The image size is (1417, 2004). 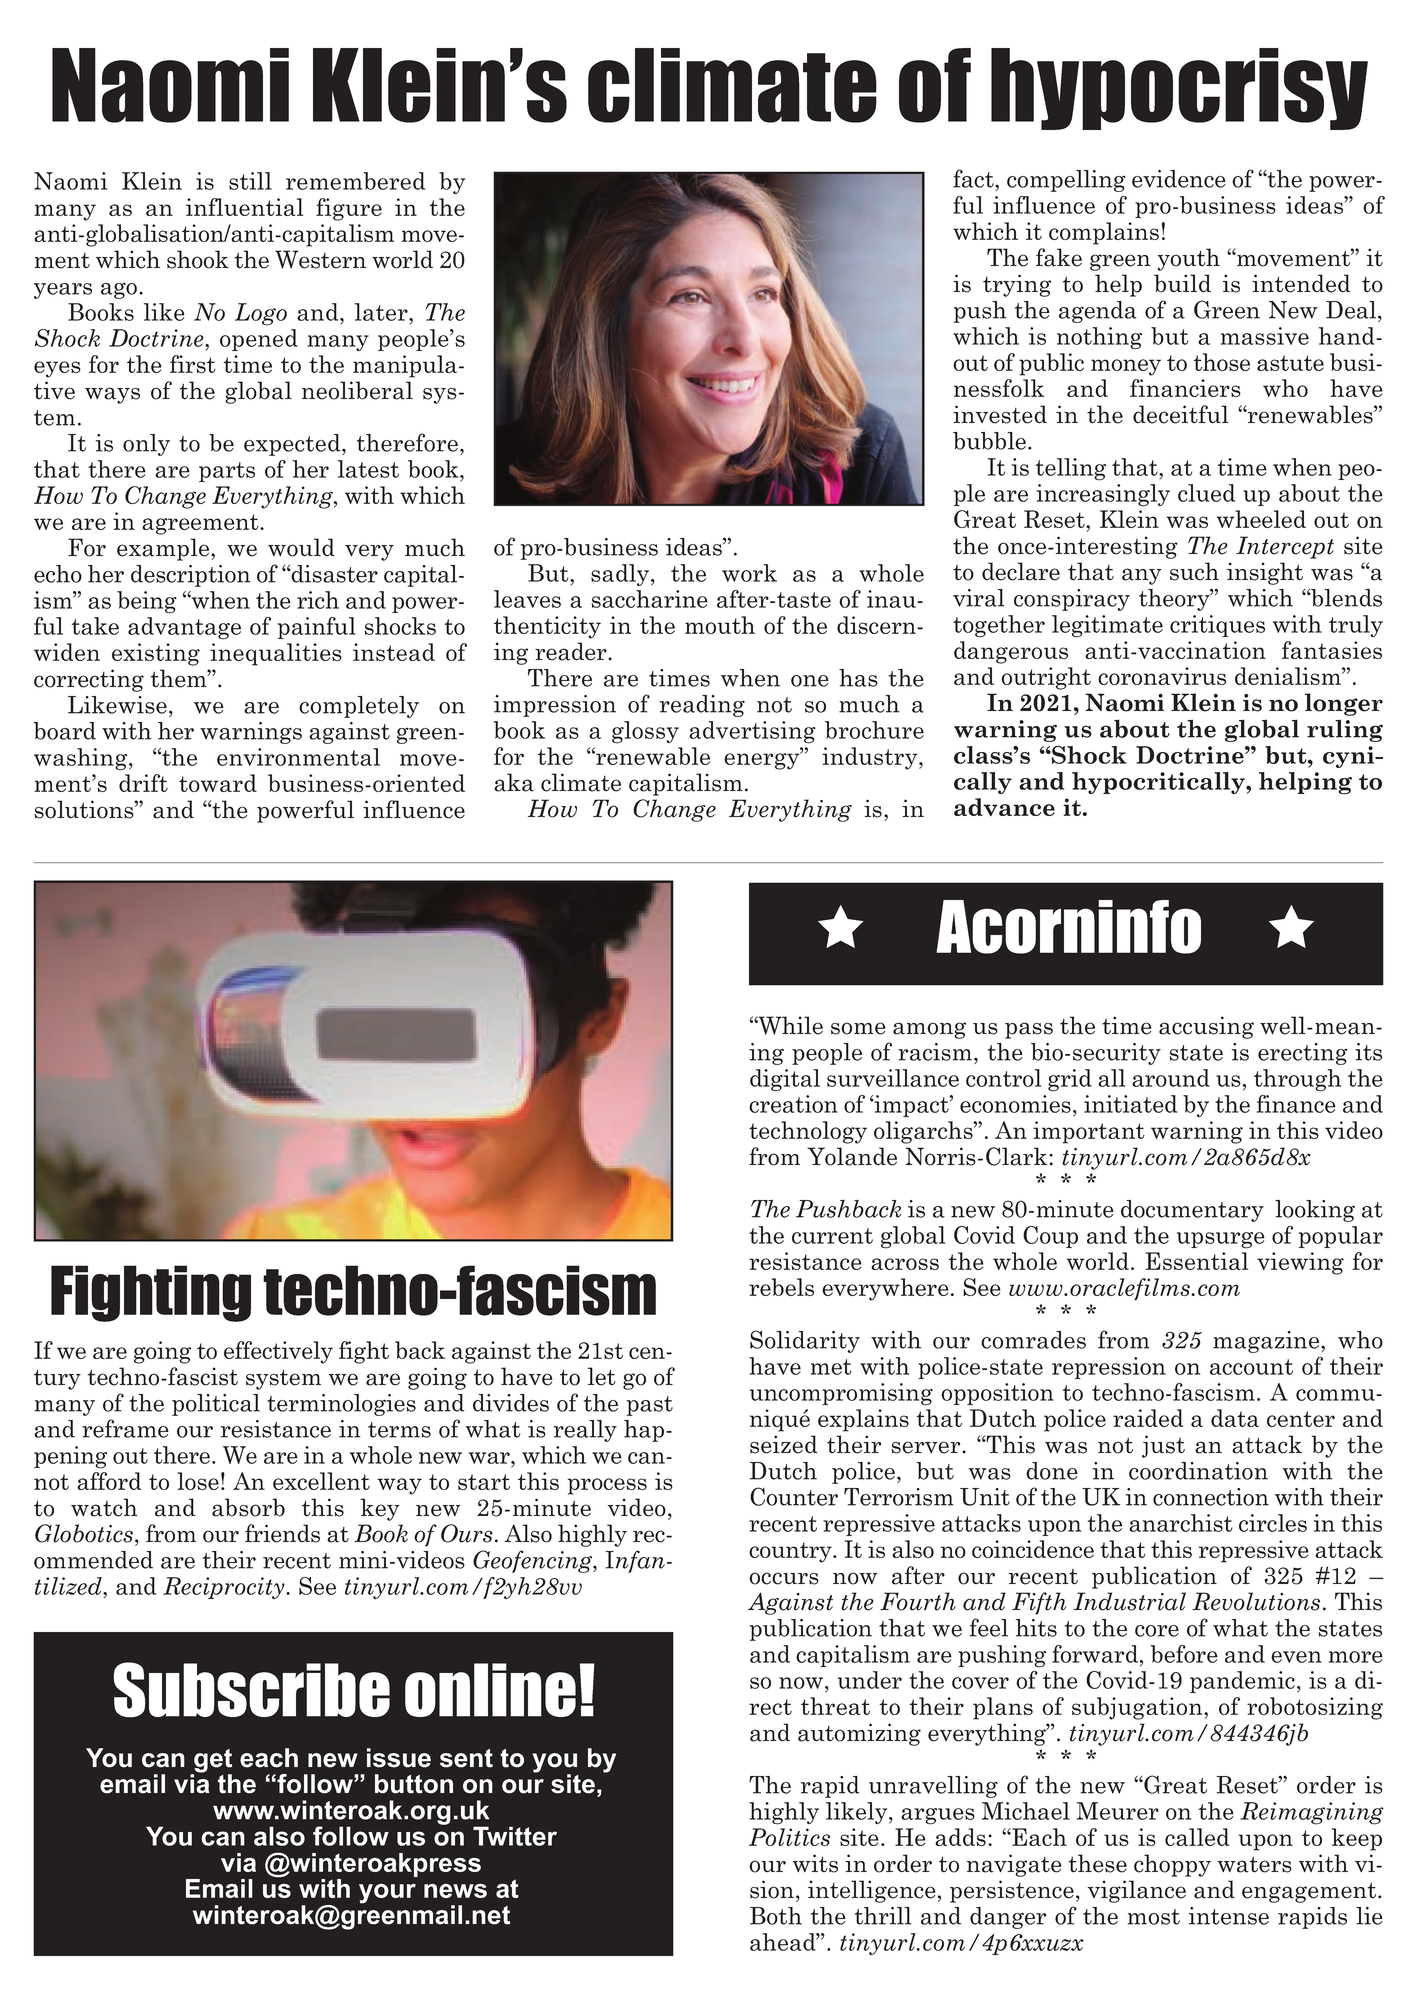 I want to click on evidence, so click(x=1179, y=179).
